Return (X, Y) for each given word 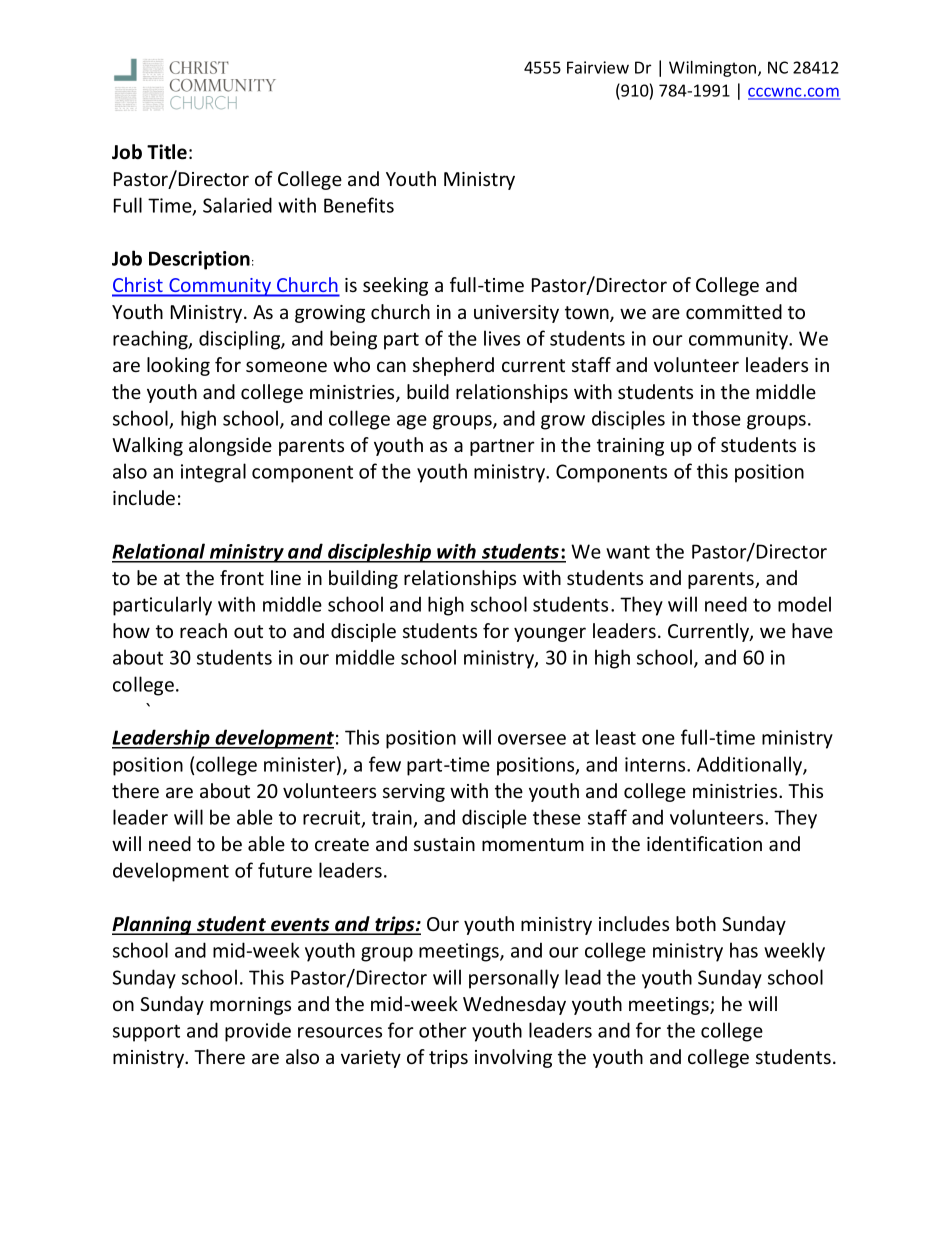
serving (414, 793)
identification (704, 843)
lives (502, 338)
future (285, 870)
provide (258, 1032)
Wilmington (714, 69)
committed (734, 311)
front (242, 577)
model (804, 604)
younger (550, 634)
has (744, 950)
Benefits (359, 205)
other (443, 1030)
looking (178, 366)
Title (167, 152)
